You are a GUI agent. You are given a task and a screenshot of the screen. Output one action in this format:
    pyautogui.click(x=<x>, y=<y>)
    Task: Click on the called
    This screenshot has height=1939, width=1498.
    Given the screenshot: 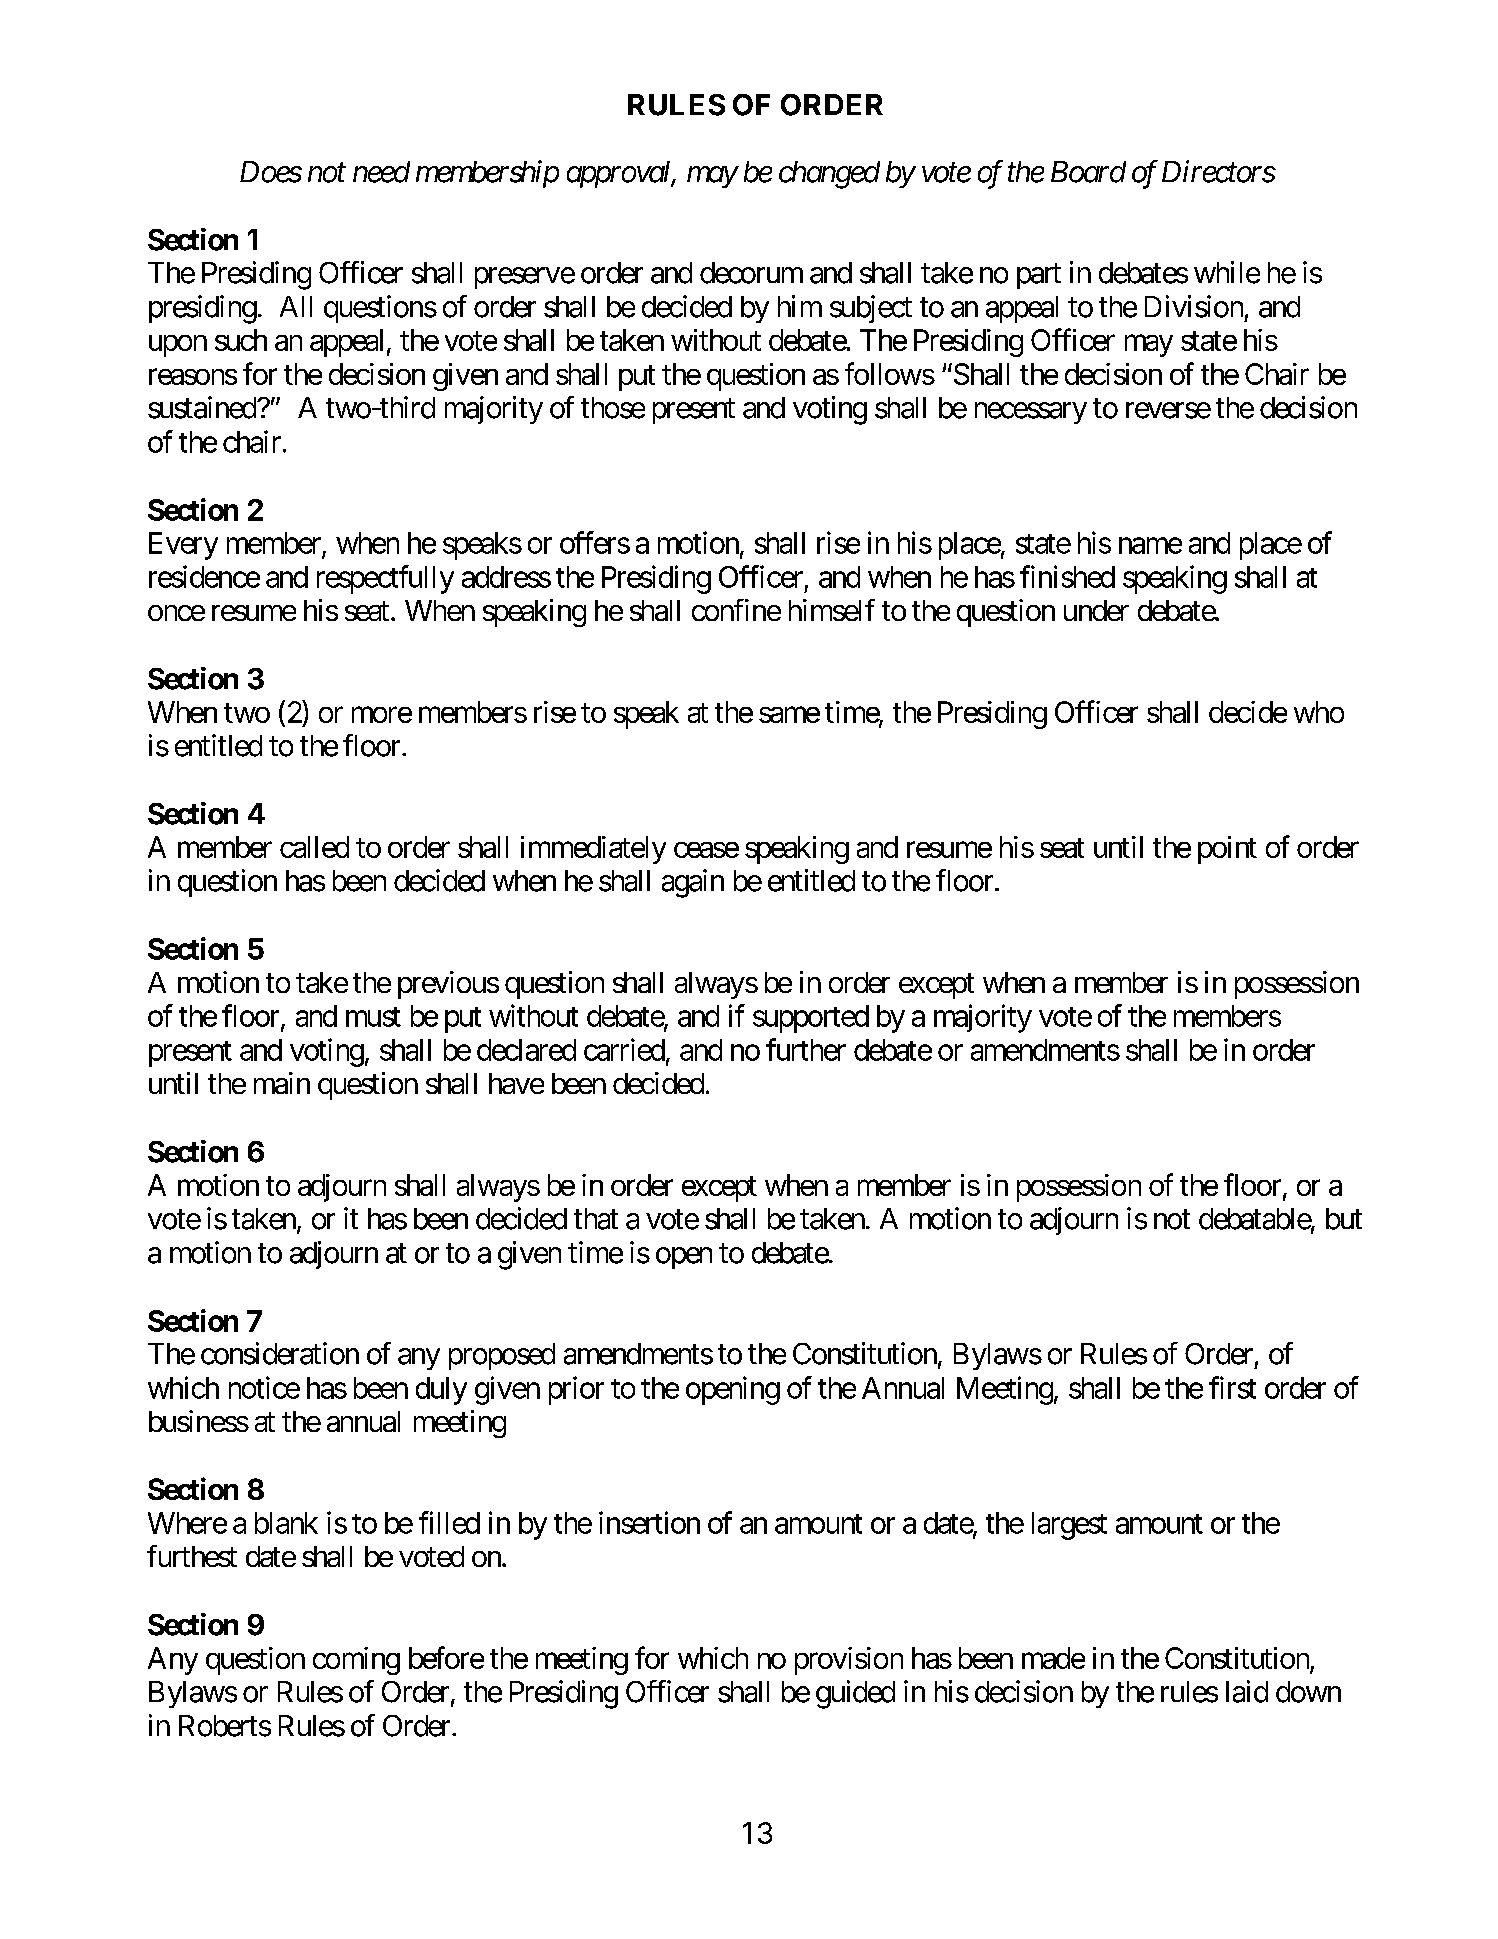 What is the action you would take?
    pyautogui.click(x=314, y=847)
